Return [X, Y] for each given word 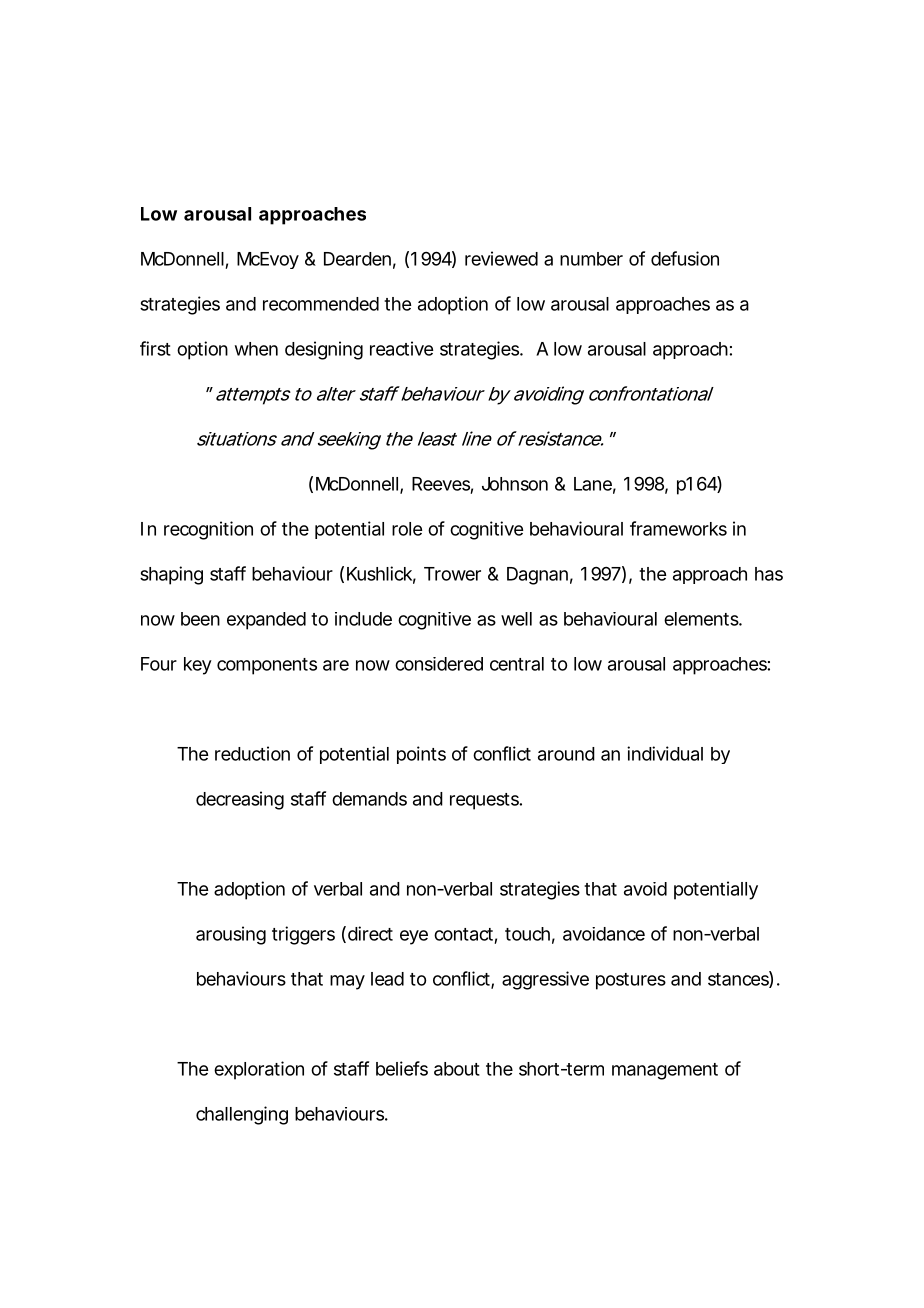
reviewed [501, 258]
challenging [242, 1115]
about [457, 1069]
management [665, 1071]
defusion [685, 258]
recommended [321, 304]
